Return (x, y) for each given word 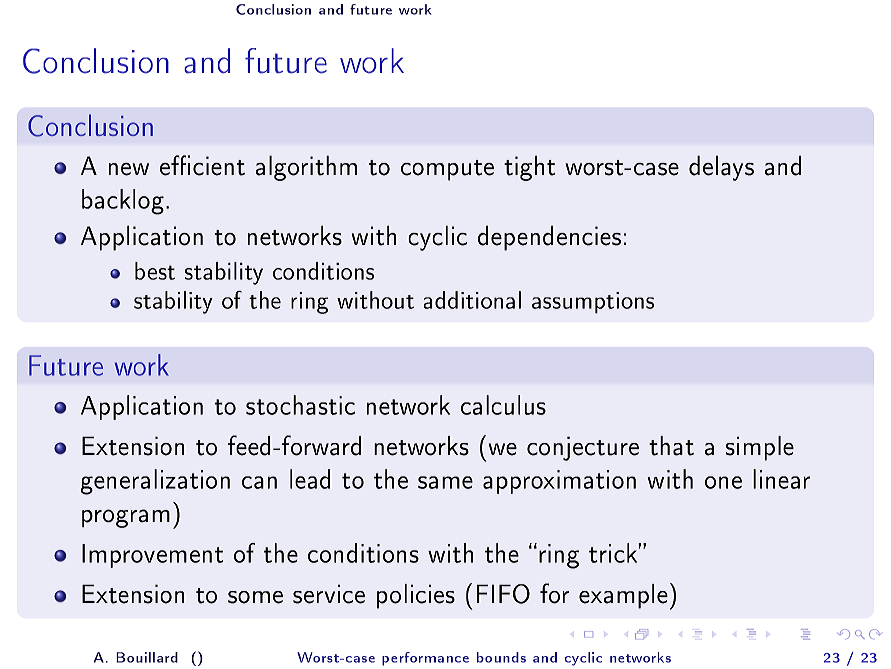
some (255, 597)
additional (472, 300)
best (155, 271)
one (723, 482)
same (445, 482)
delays (721, 168)
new (129, 169)
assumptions (593, 303)
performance (425, 659)
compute (447, 170)
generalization (155, 482)
